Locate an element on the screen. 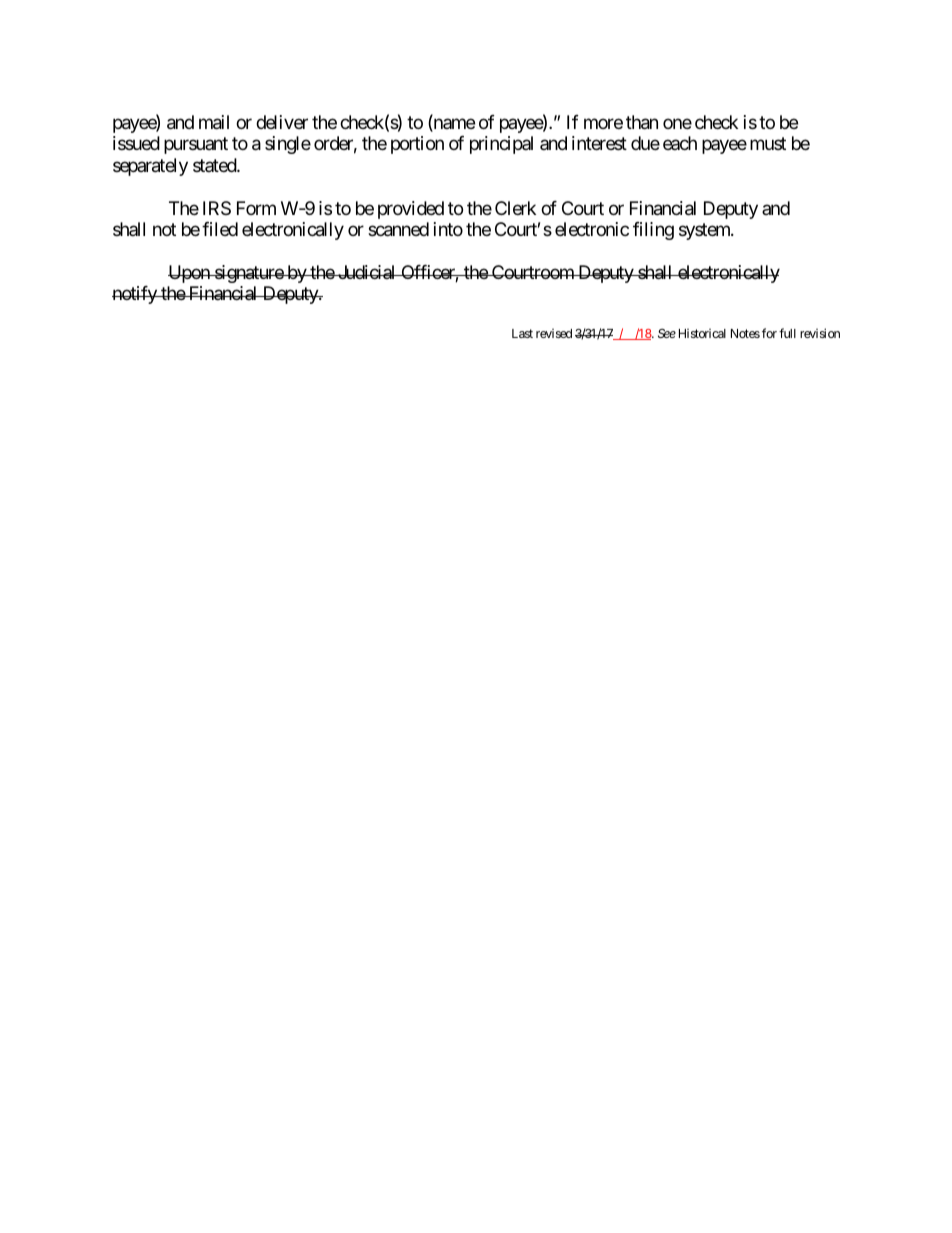 This screenshot has height=1233, width=952. stated is located at coordinates (215, 165).
